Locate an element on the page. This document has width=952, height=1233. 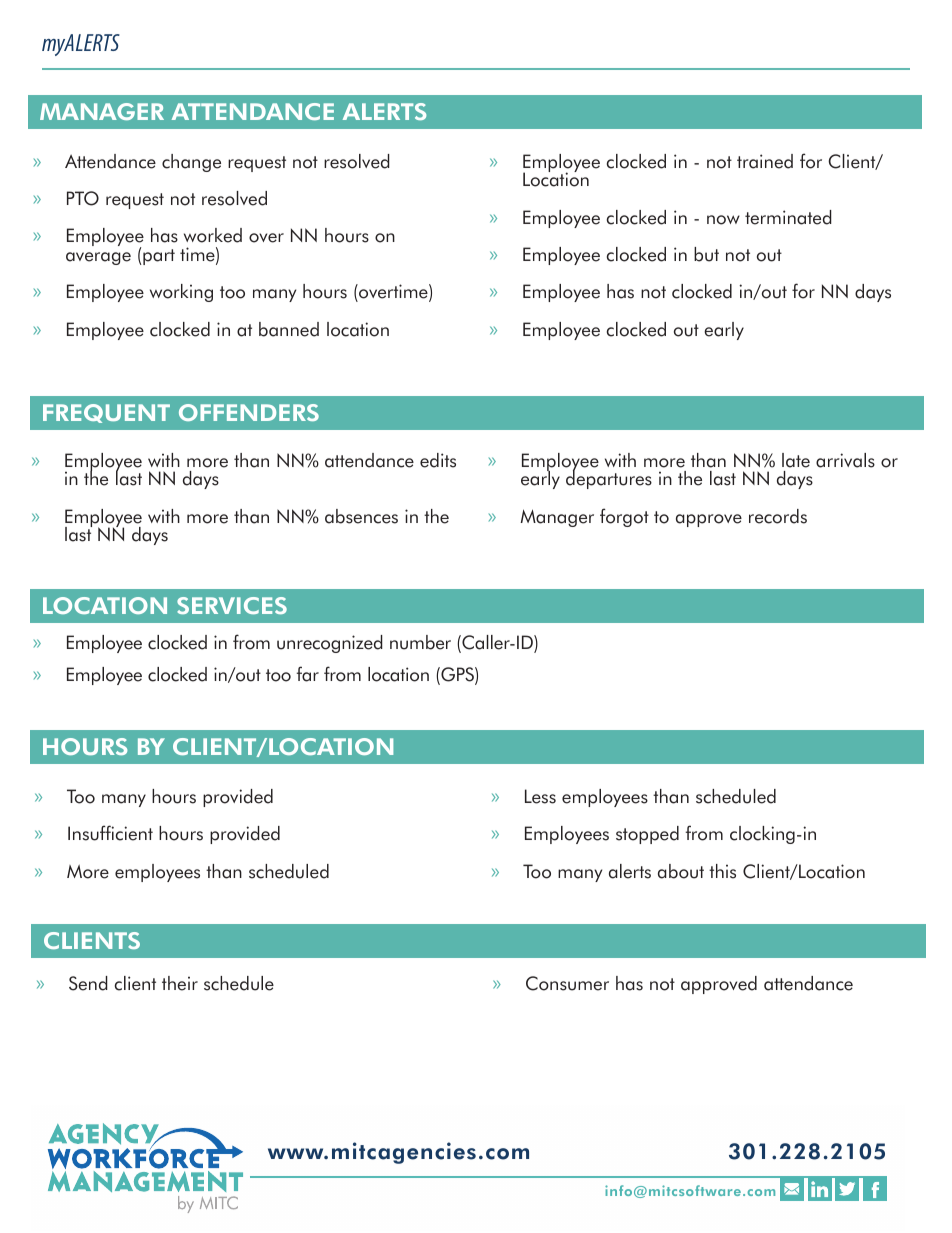
records is located at coordinates (778, 516).
